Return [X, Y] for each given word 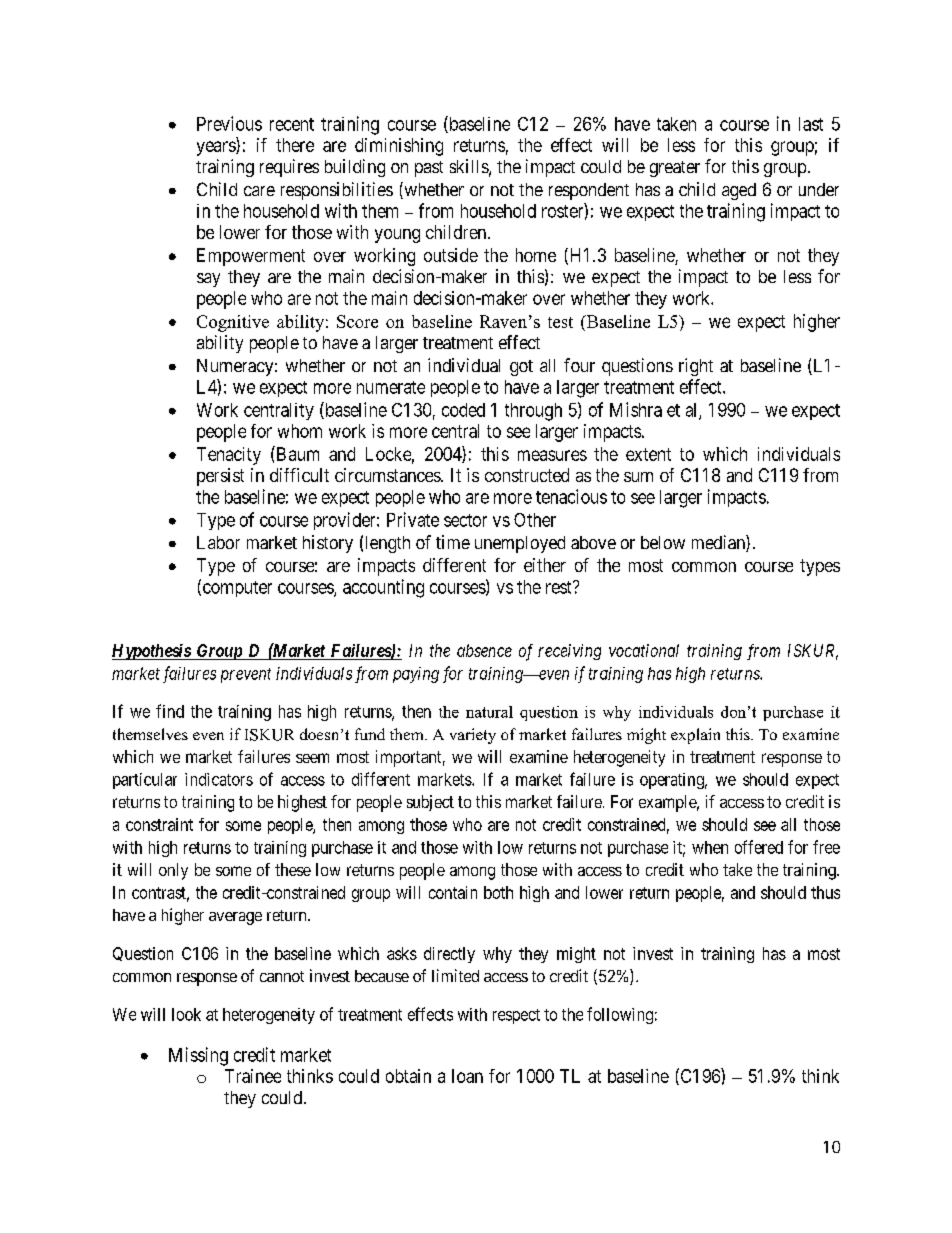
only [173, 871]
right [696, 367]
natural [489, 712]
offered [759, 847]
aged [739, 191]
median [719, 543]
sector [465, 520]
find [170, 711]
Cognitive [233, 323]
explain [695, 736]
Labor [218, 542]
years [217, 148]
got [521, 368]
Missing [198, 1056]
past [429, 169]
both [498, 892]
